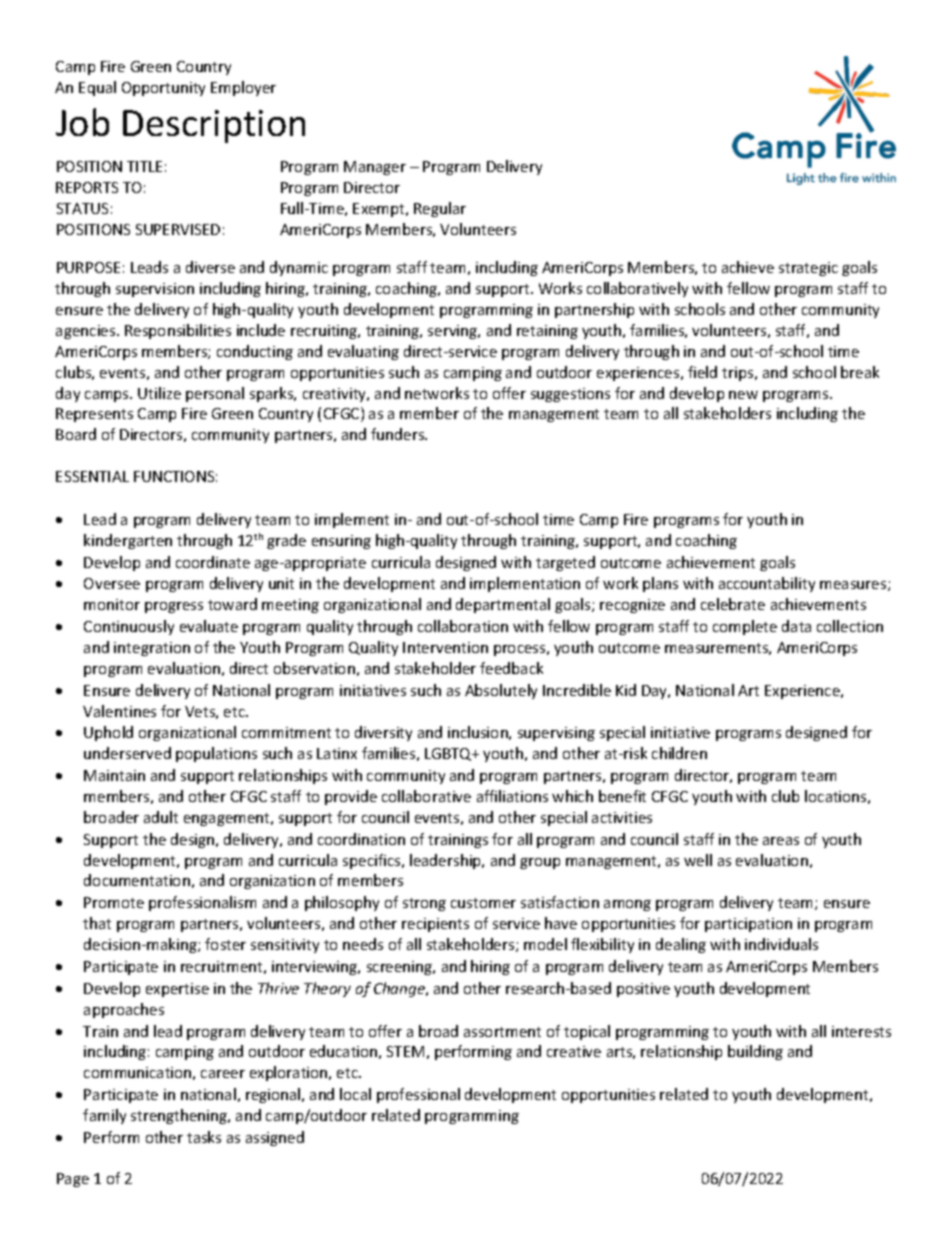  I want to click on collaboration, so click(463, 626).
